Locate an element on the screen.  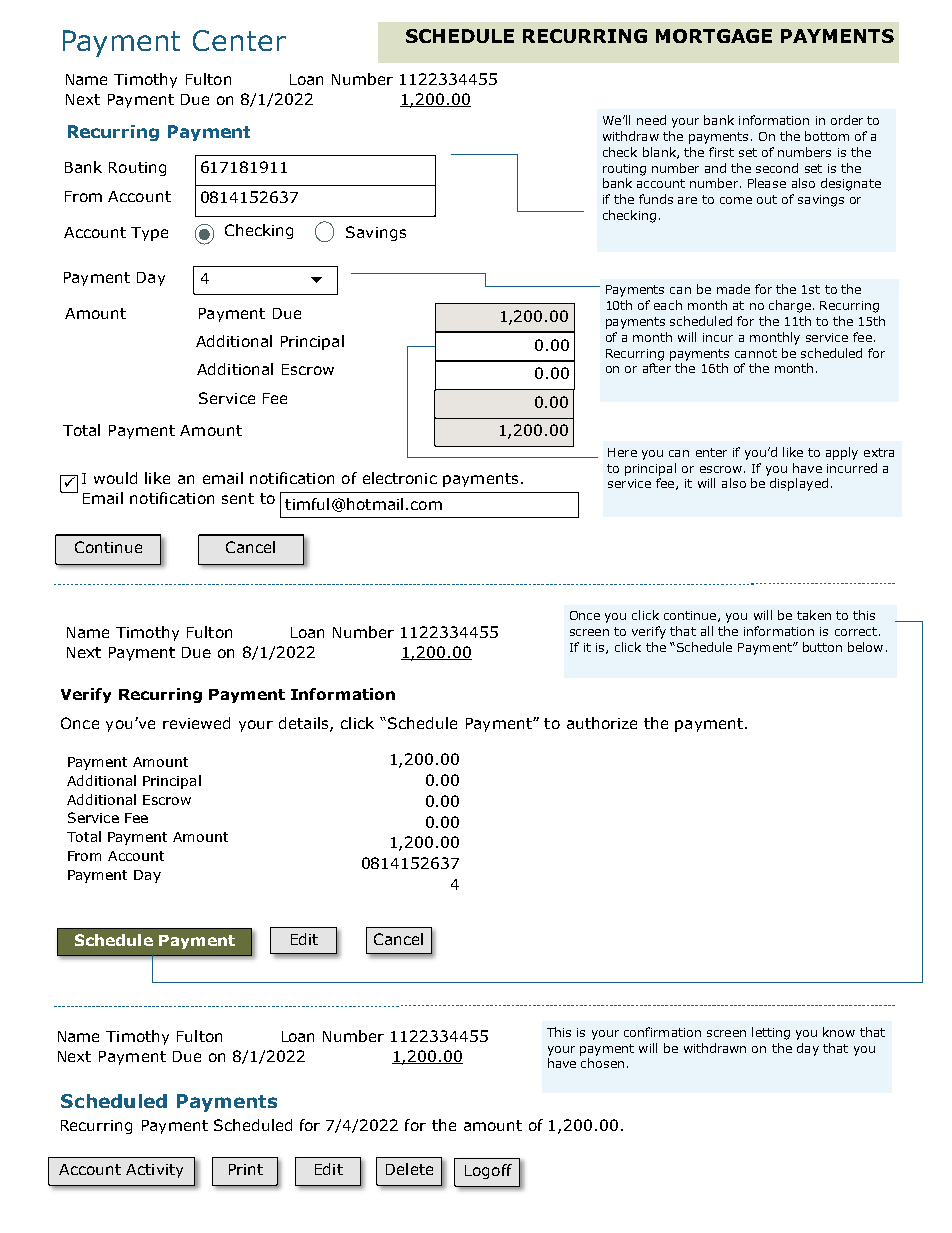
Logoff is located at coordinates (488, 1171).
